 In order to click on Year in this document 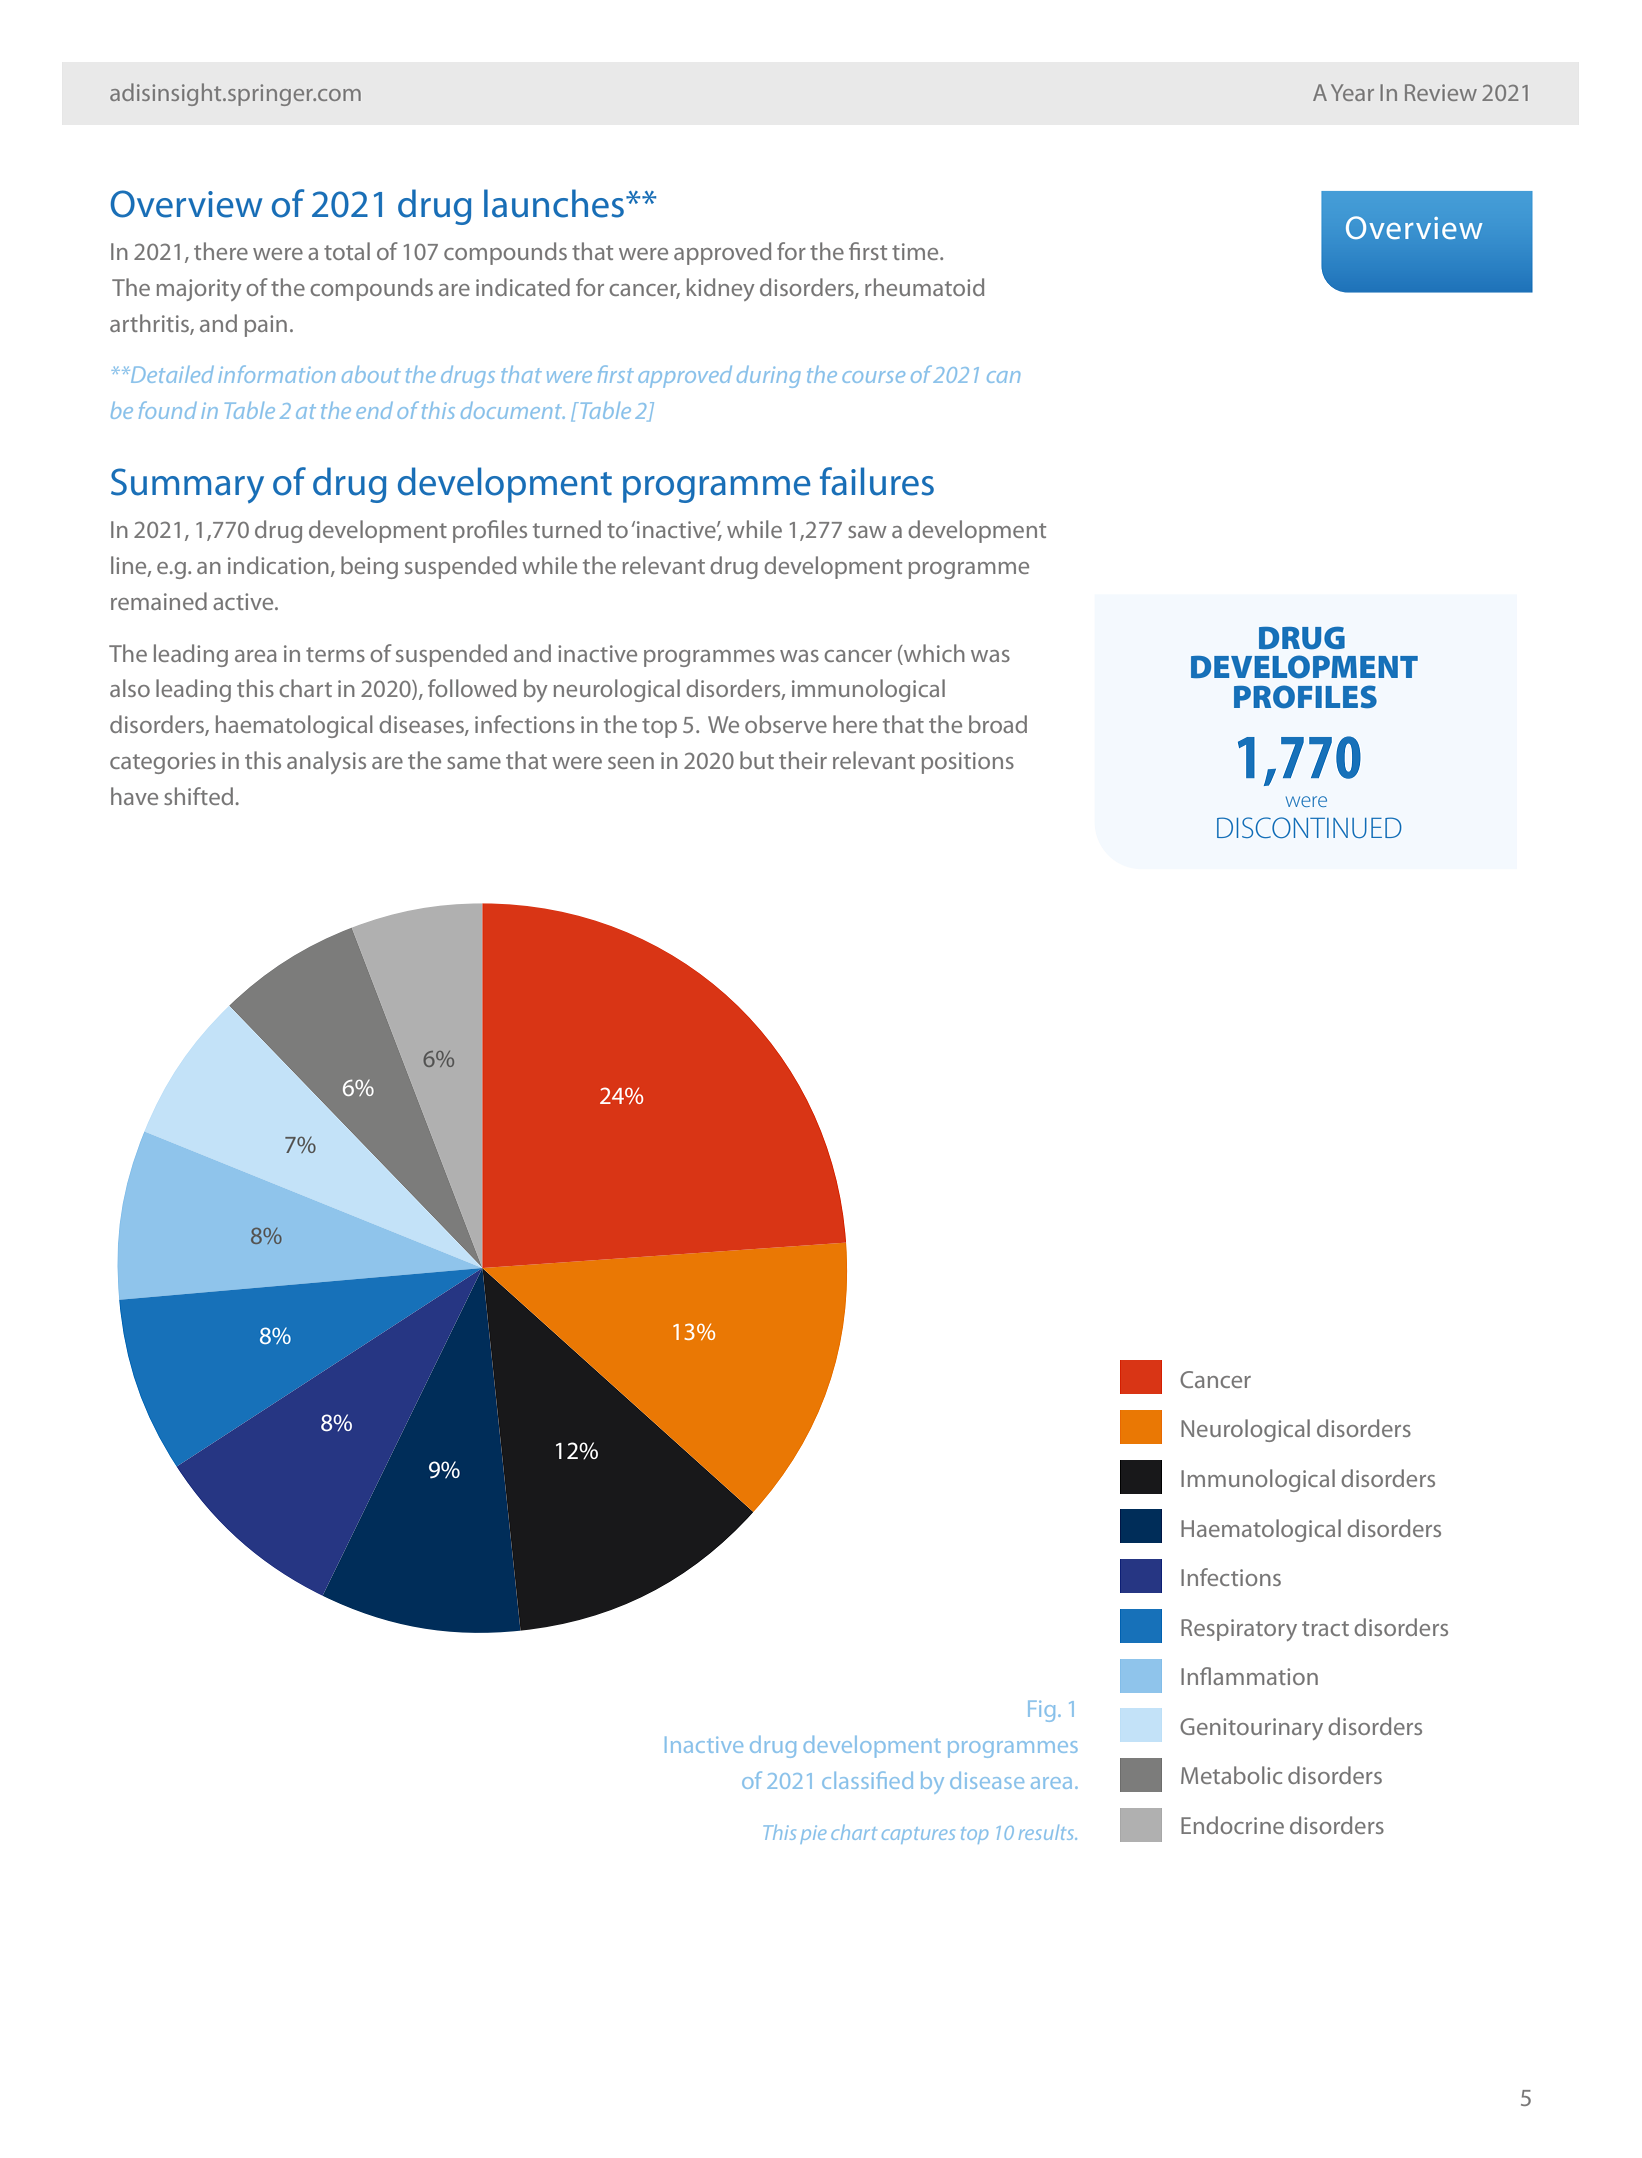, I will do `click(1352, 92)`.
